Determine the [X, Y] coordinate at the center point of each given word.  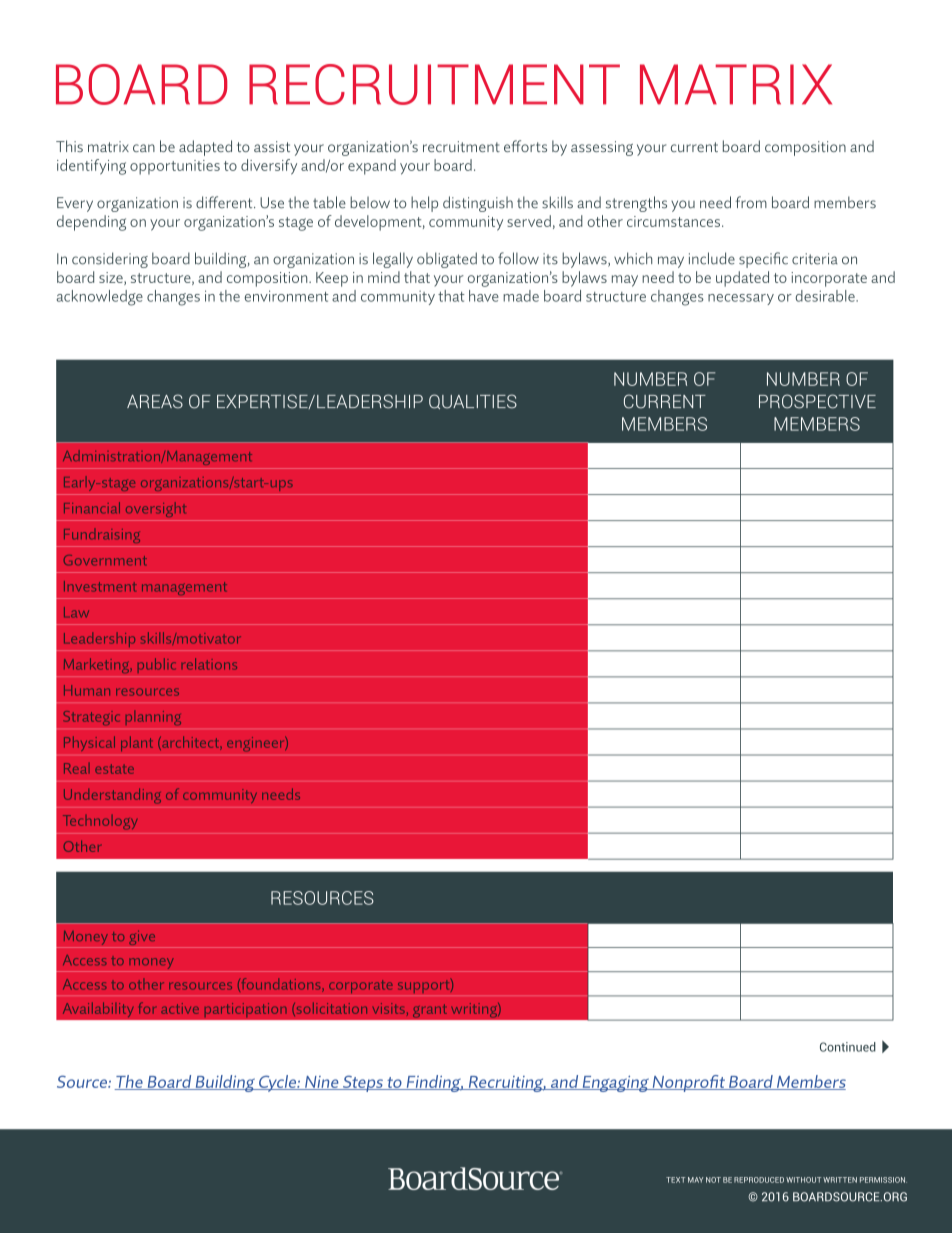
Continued [848, 1047]
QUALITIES [473, 401]
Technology [100, 822]
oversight [156, 509]
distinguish [478, 204]
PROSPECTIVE [817, 401]
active [180, 1008]
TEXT [675, 1180]
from [751, 202]
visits [389, 1008]
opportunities [175, 167]
